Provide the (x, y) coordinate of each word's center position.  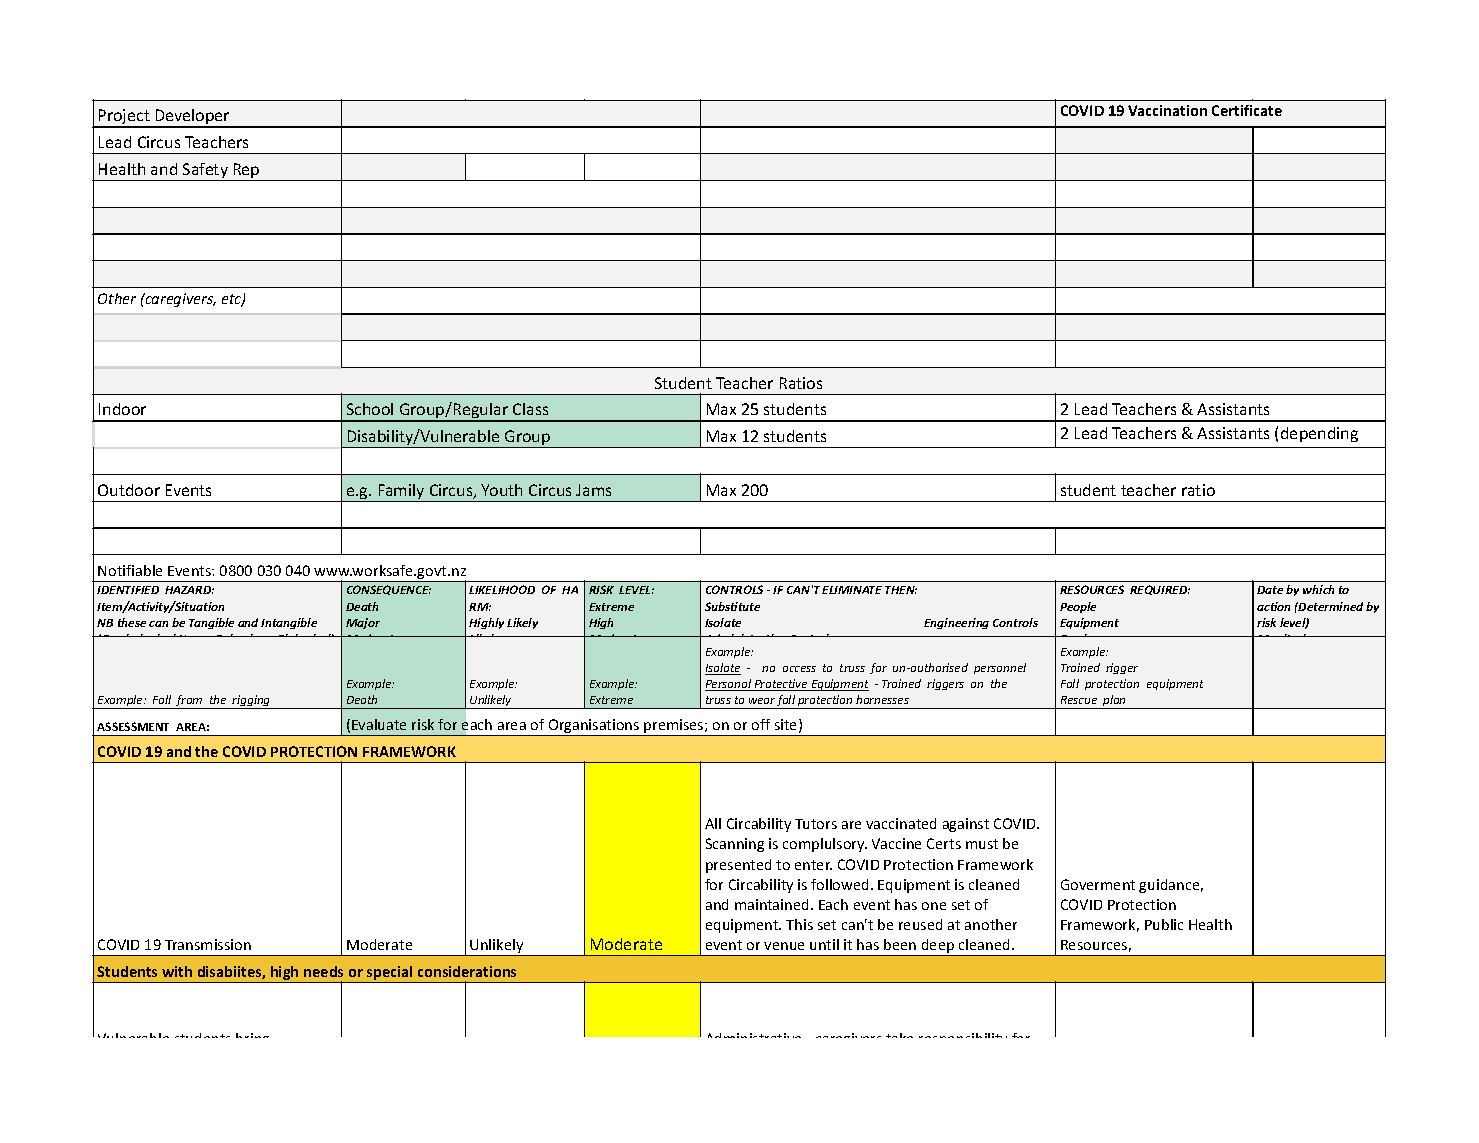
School (370, 409)
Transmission (208, 944)
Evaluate (379, 724)
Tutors (816, 824)
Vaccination (1167, 110)
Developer (192, 118)
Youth (501, 490)
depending (1319, 434)
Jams (593, 490)
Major (363, 623)
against (966, 825)
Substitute (732, 606)
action (1273, 606)
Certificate (1247, 110)
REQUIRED (1160, 590)
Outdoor (129, 490)
